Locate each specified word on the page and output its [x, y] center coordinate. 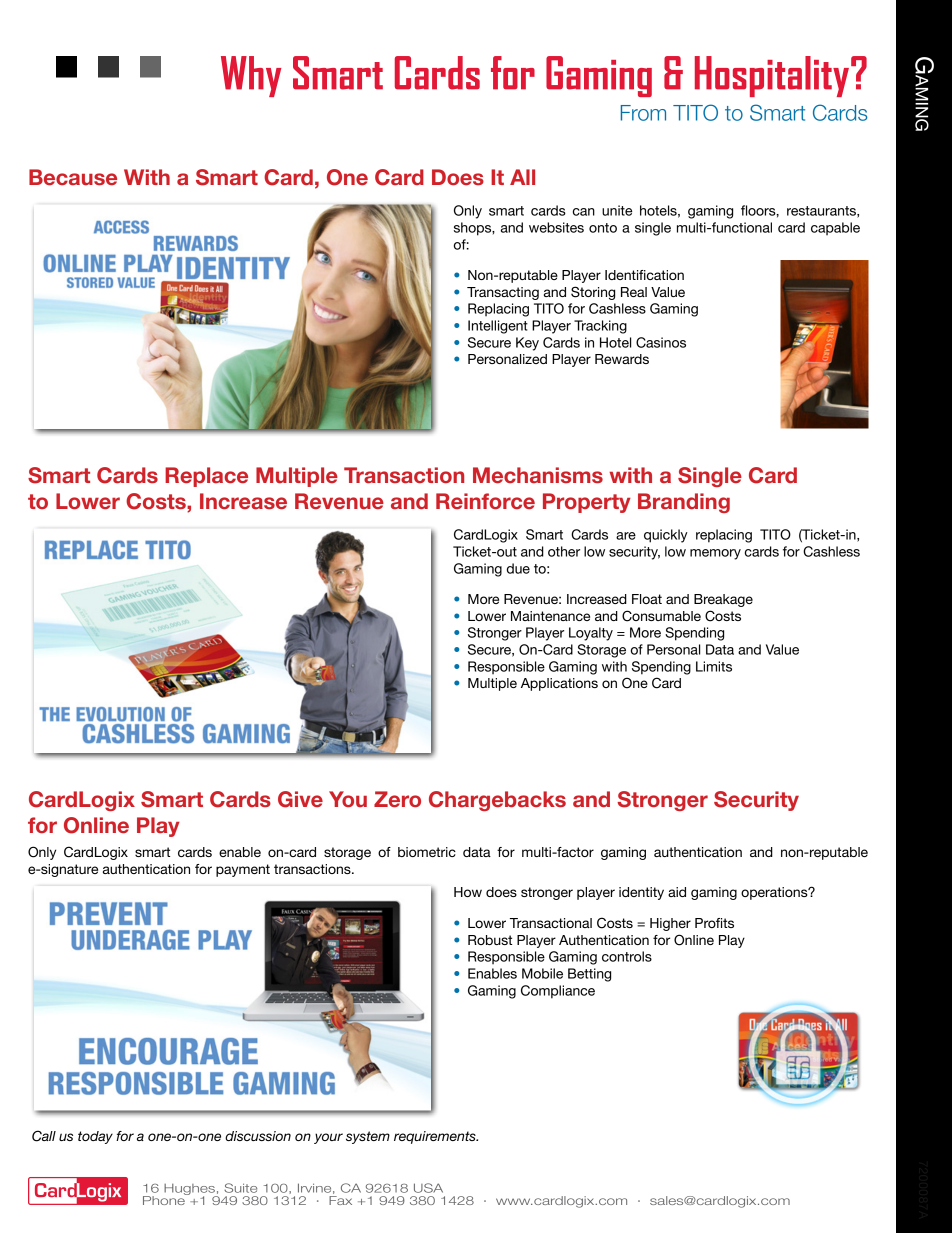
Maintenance [550, 616]
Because [73, 177]
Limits [714, 666]
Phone [165, 1199]
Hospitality [772, 76]
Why [251, 76]
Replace [206, 477]
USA [428, 1188]
